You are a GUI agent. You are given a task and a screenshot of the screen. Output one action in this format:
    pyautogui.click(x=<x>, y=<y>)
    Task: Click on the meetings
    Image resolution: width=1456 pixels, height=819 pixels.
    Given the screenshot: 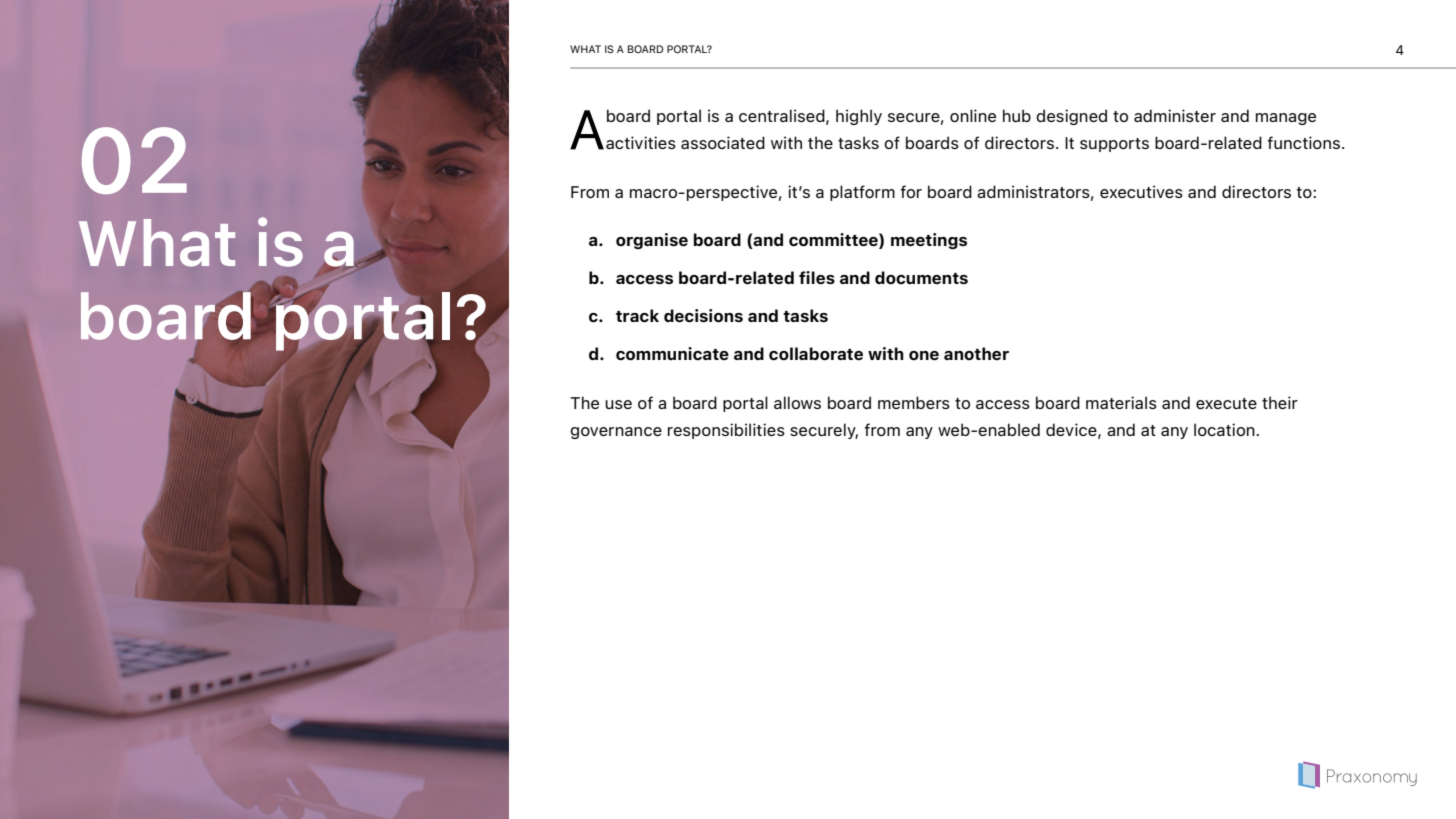 What is the action you would take?
    pyautogui.click(x=929, y=241)
